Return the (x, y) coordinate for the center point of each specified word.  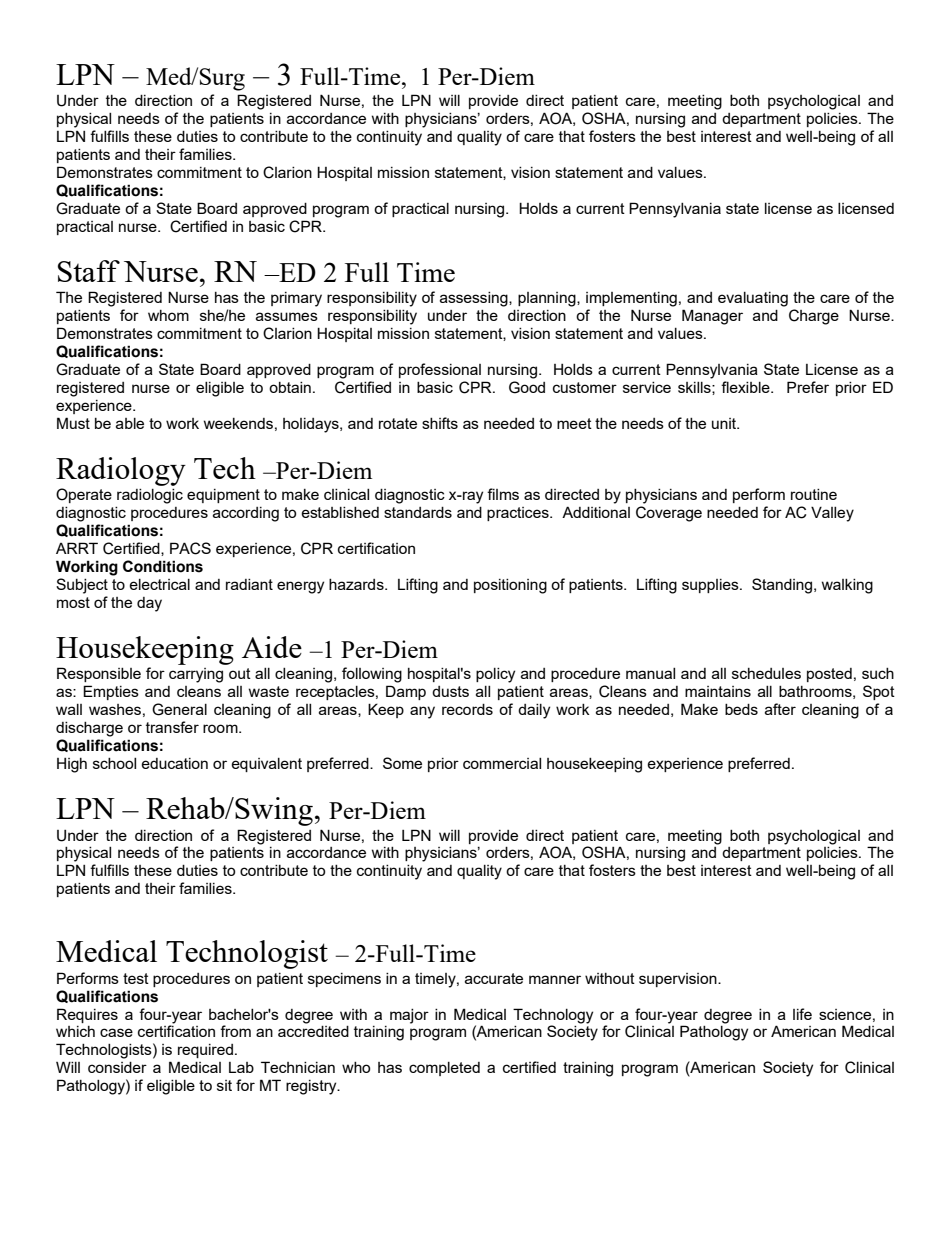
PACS (190, 548)
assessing (475, 299)
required (205, 1051)
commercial (502, 763)
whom (168, 315)
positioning (510, 586)
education (174, 763)
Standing (783, 586)
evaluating (753, 299)
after (780, 709)
